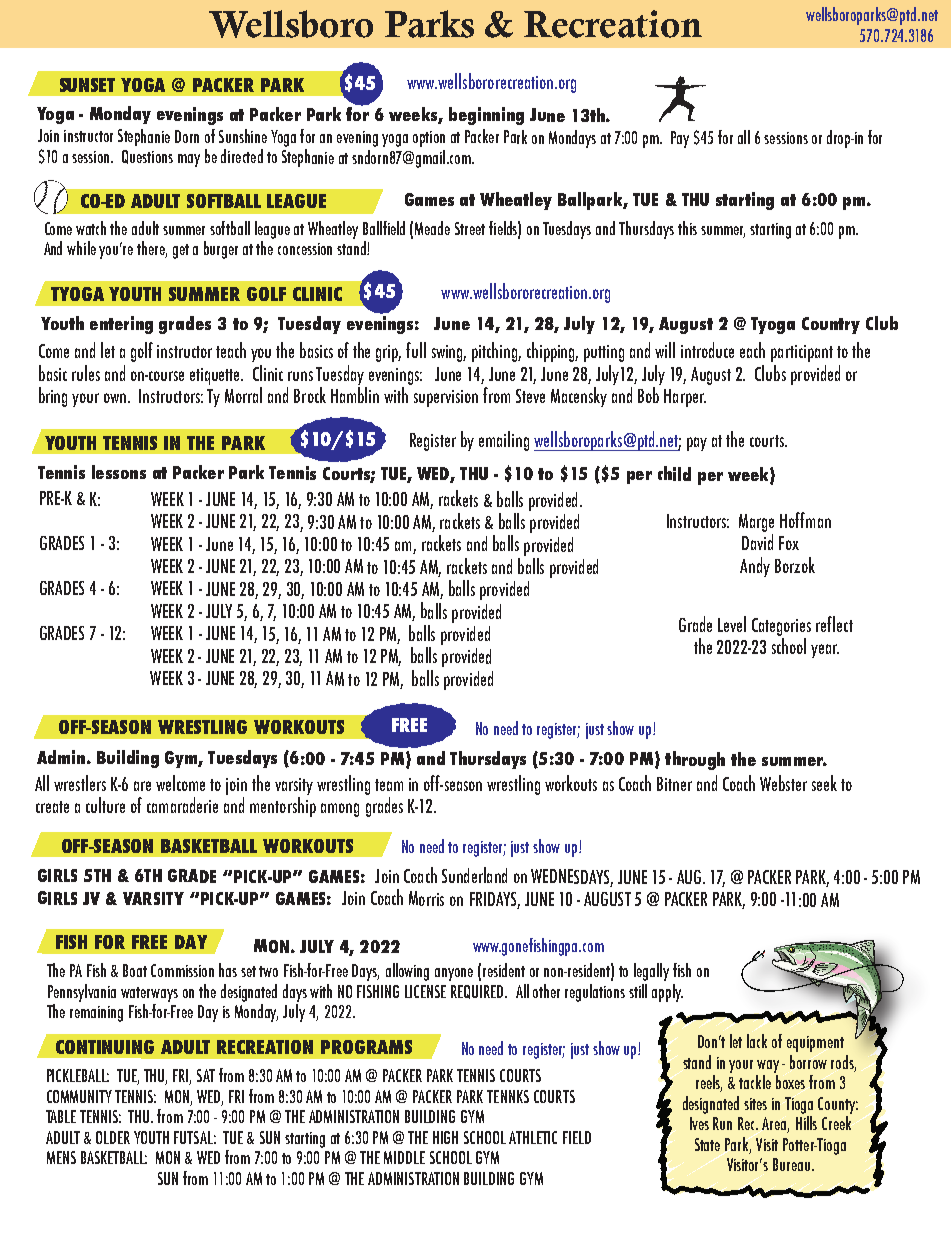 The height and width of the screenshot is (1233, 952). What do you see at coordinates (147, 157) in the screenshot?
I see `Questions` at bounding box center [147, 157].
